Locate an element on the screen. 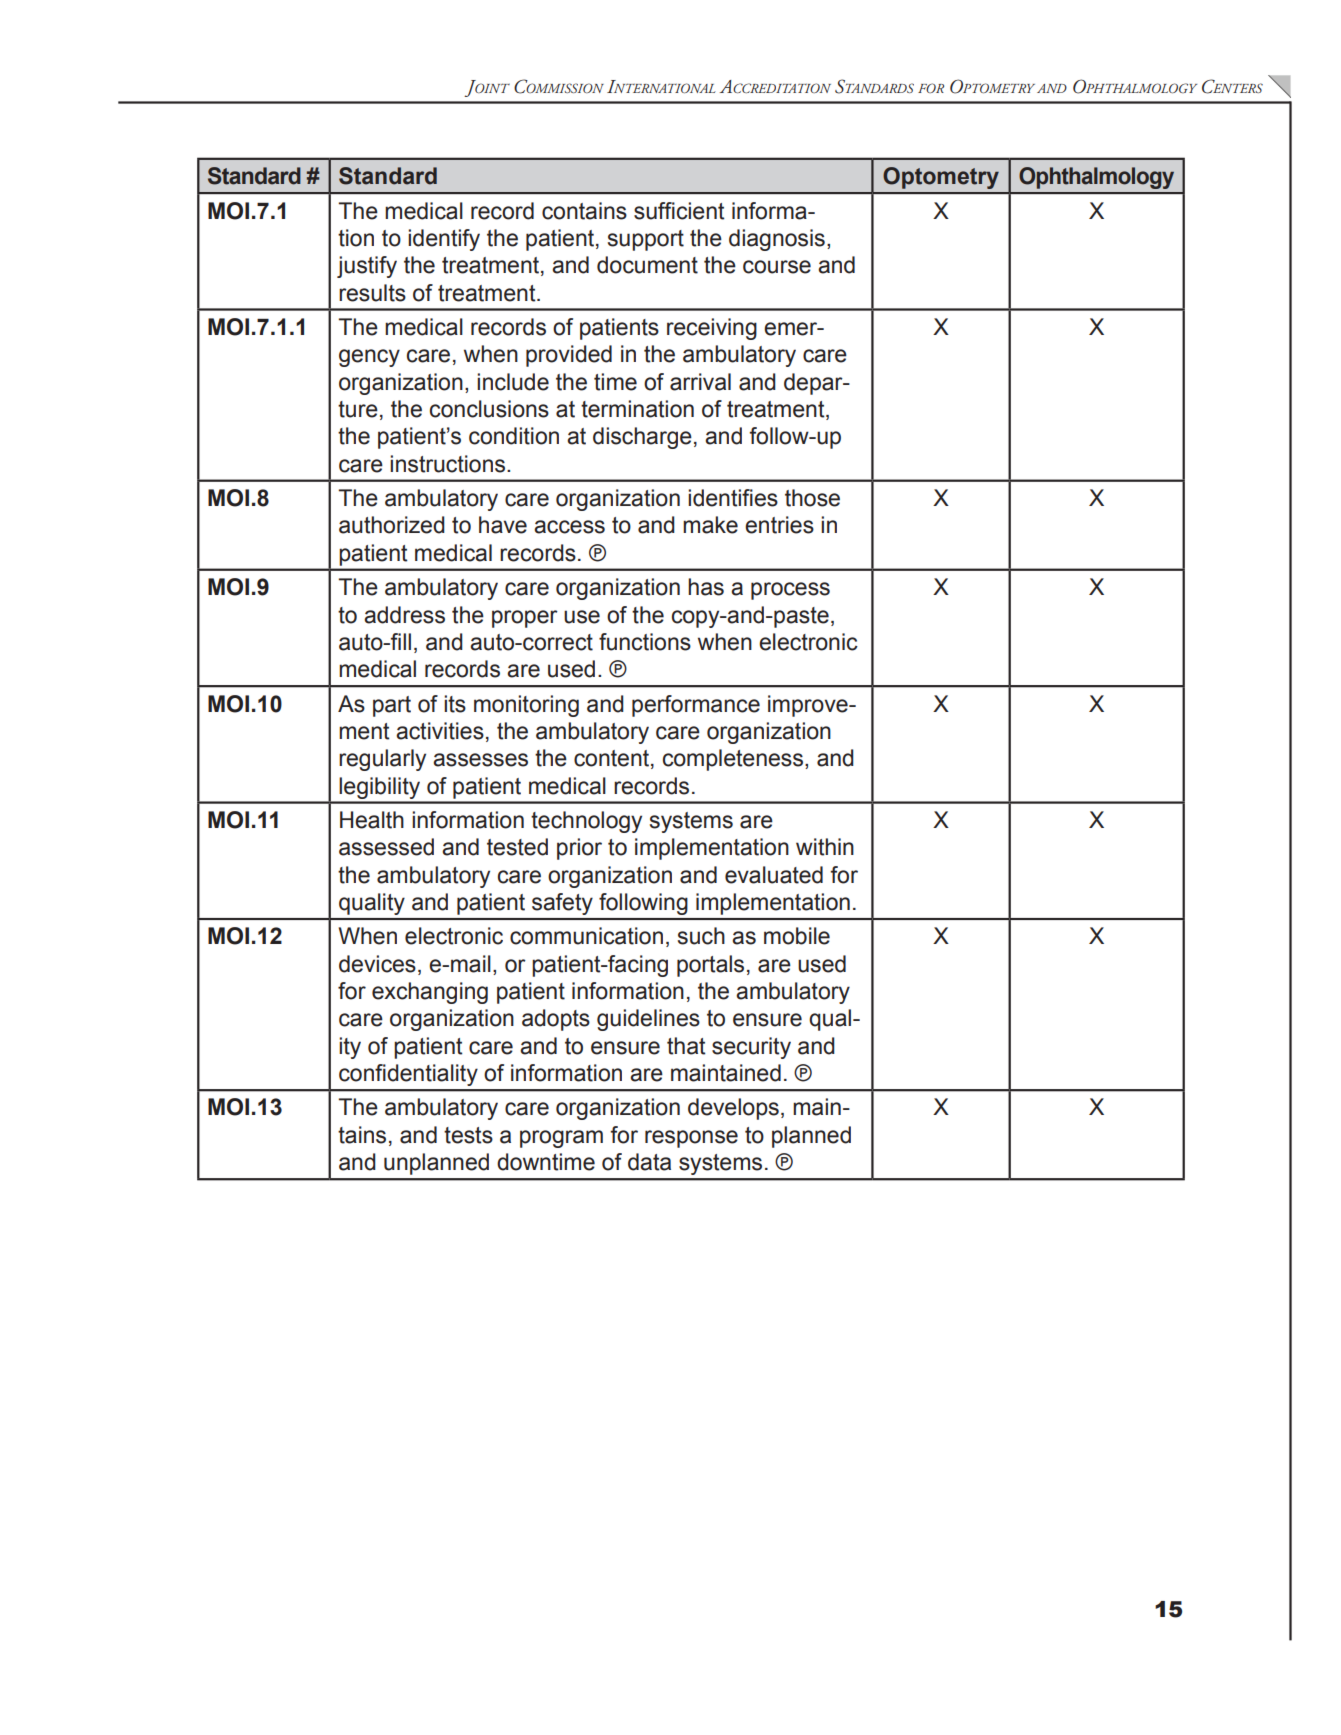 This screenshot has height=1735, width=1341. develops is located at coordinates (733, 1109).
